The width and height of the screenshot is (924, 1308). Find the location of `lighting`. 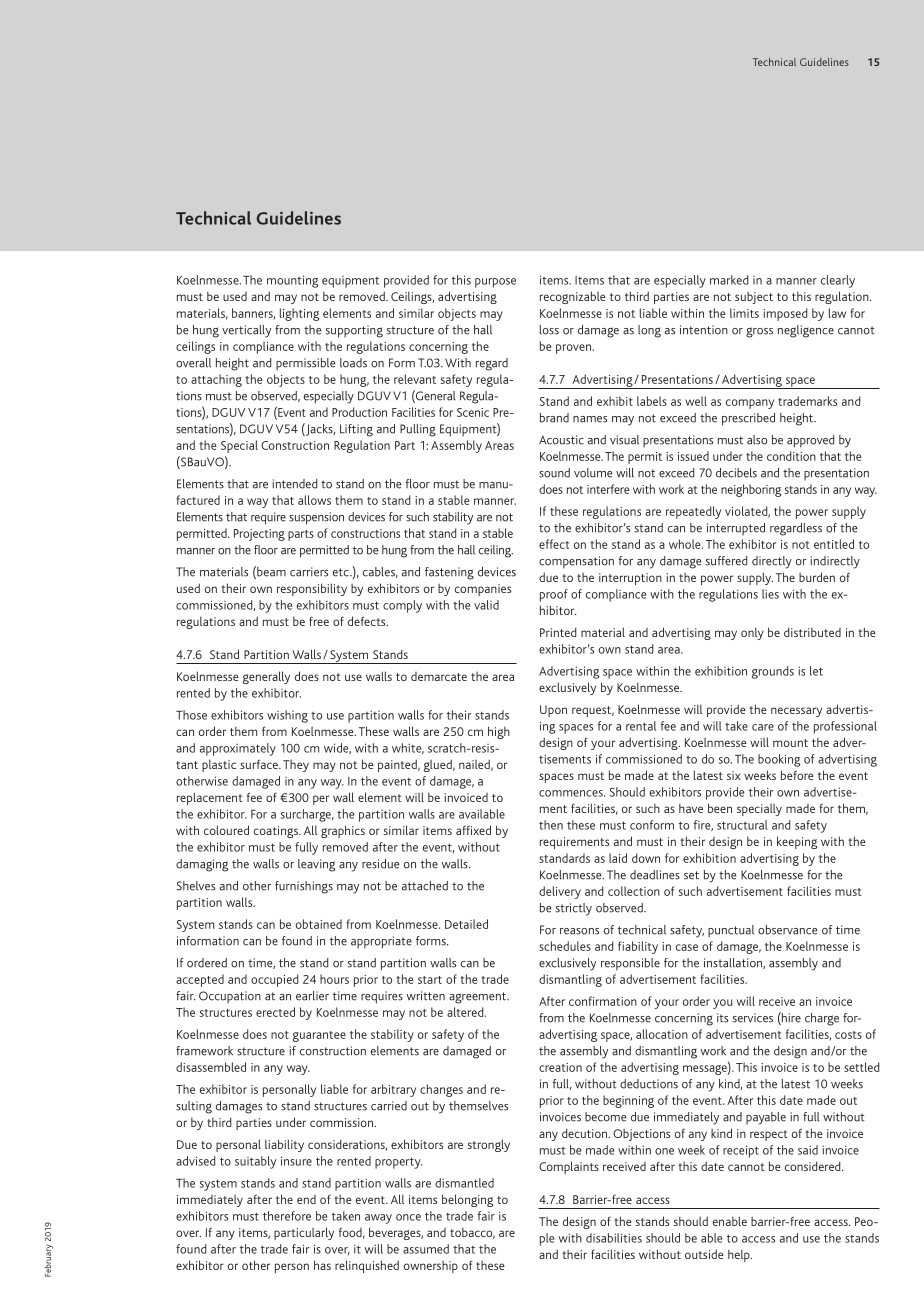

lighting is located at coordinates (299, 314).
